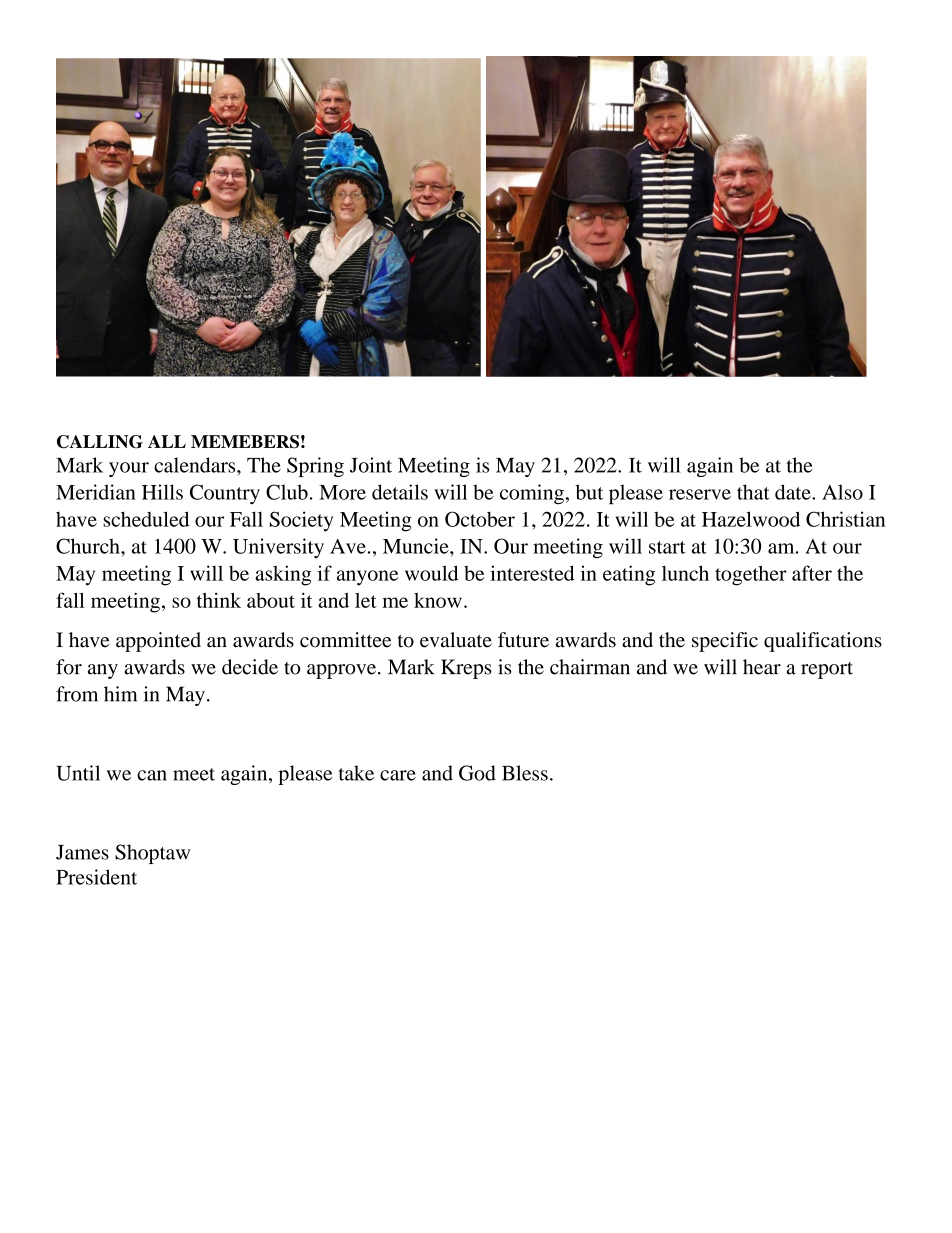 Image resolution: width=952 pixels, height=1233 pixels. I want to click on Joint, so click(371, 465).
